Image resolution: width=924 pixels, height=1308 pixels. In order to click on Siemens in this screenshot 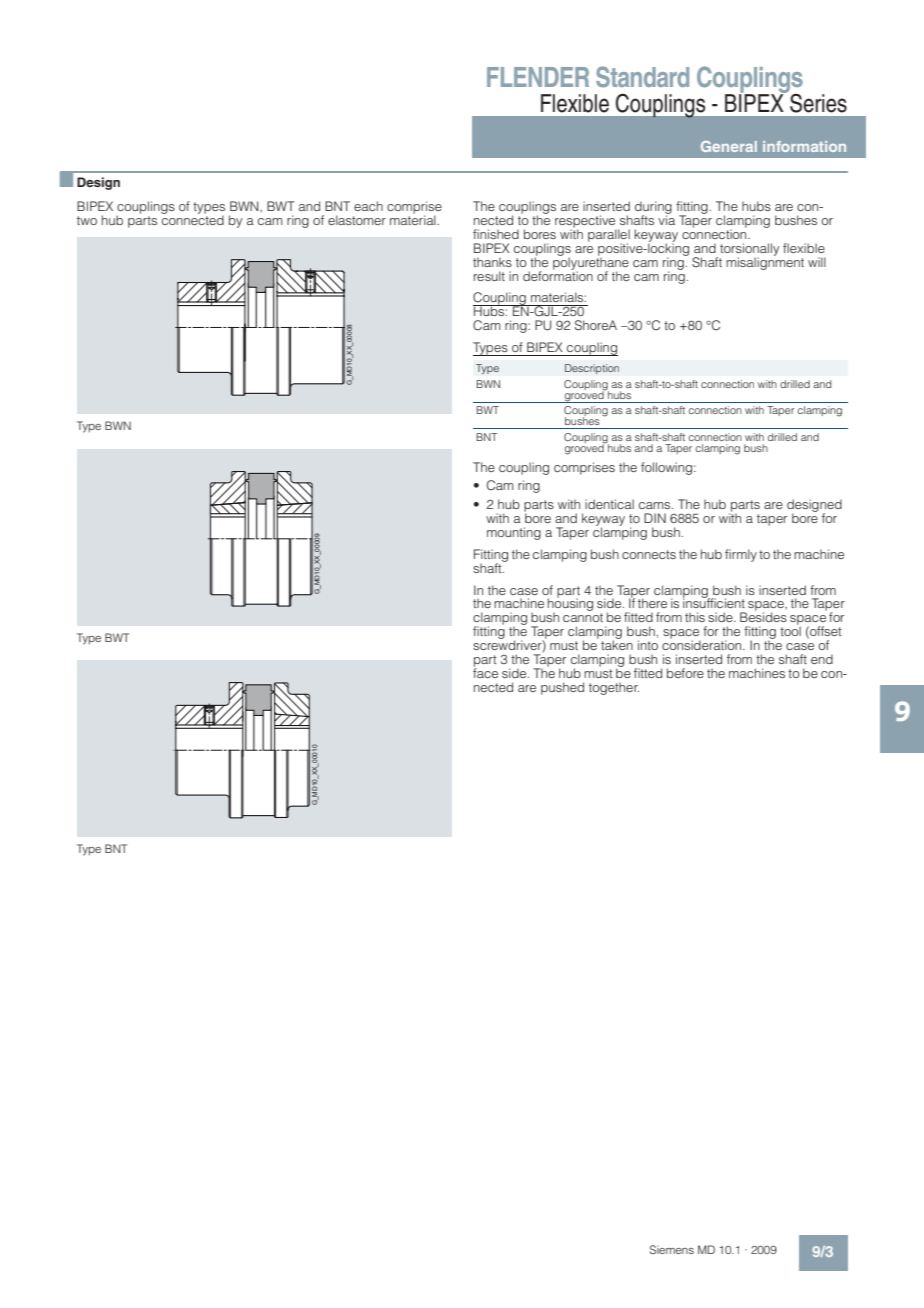, I will do `click(672, 1249)`.
